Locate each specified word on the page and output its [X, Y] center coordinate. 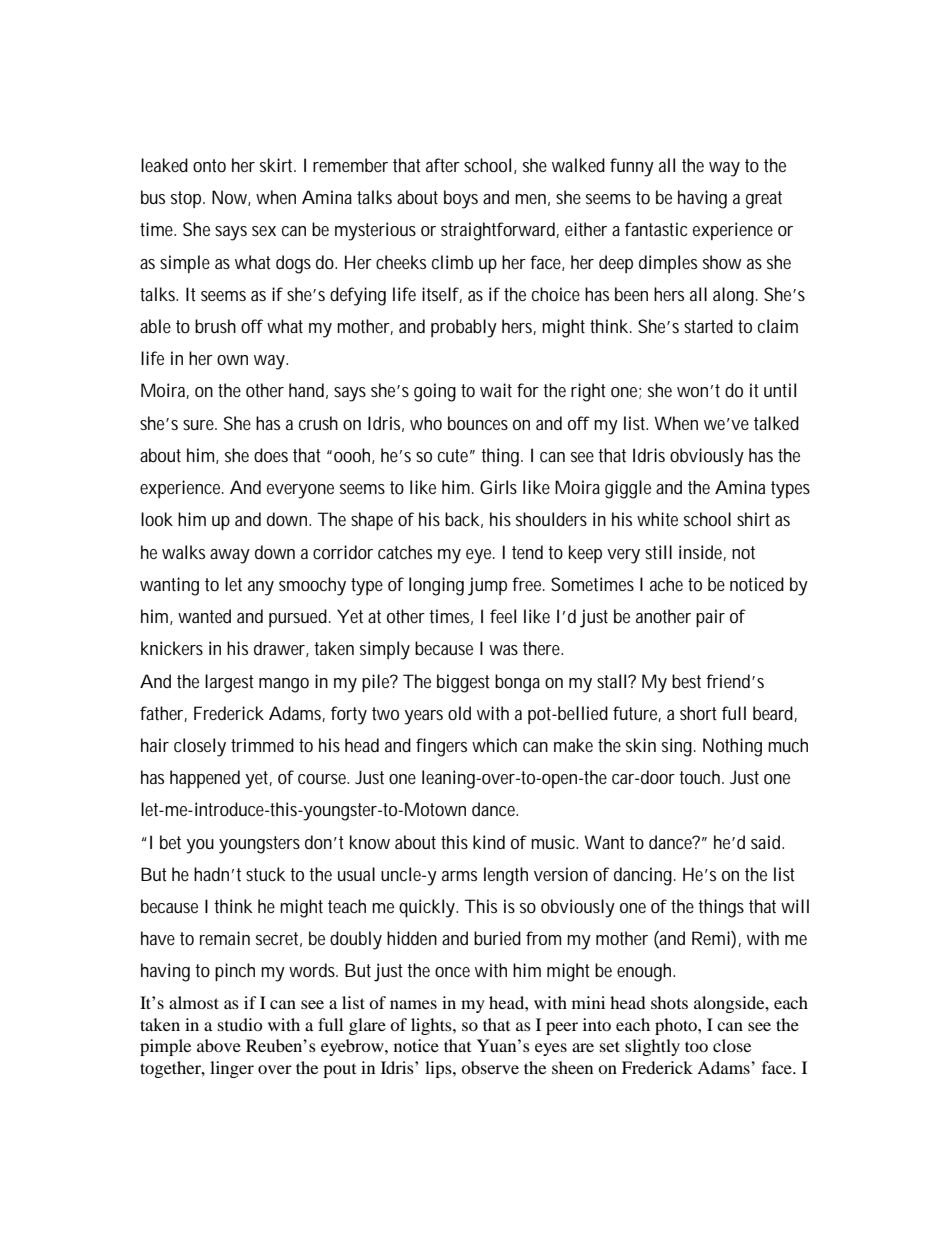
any [261, 588]
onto [209, 165]
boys [461, 199]
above [219, 1045]
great [764, 200]
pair [710, 618]
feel [503, 616]
